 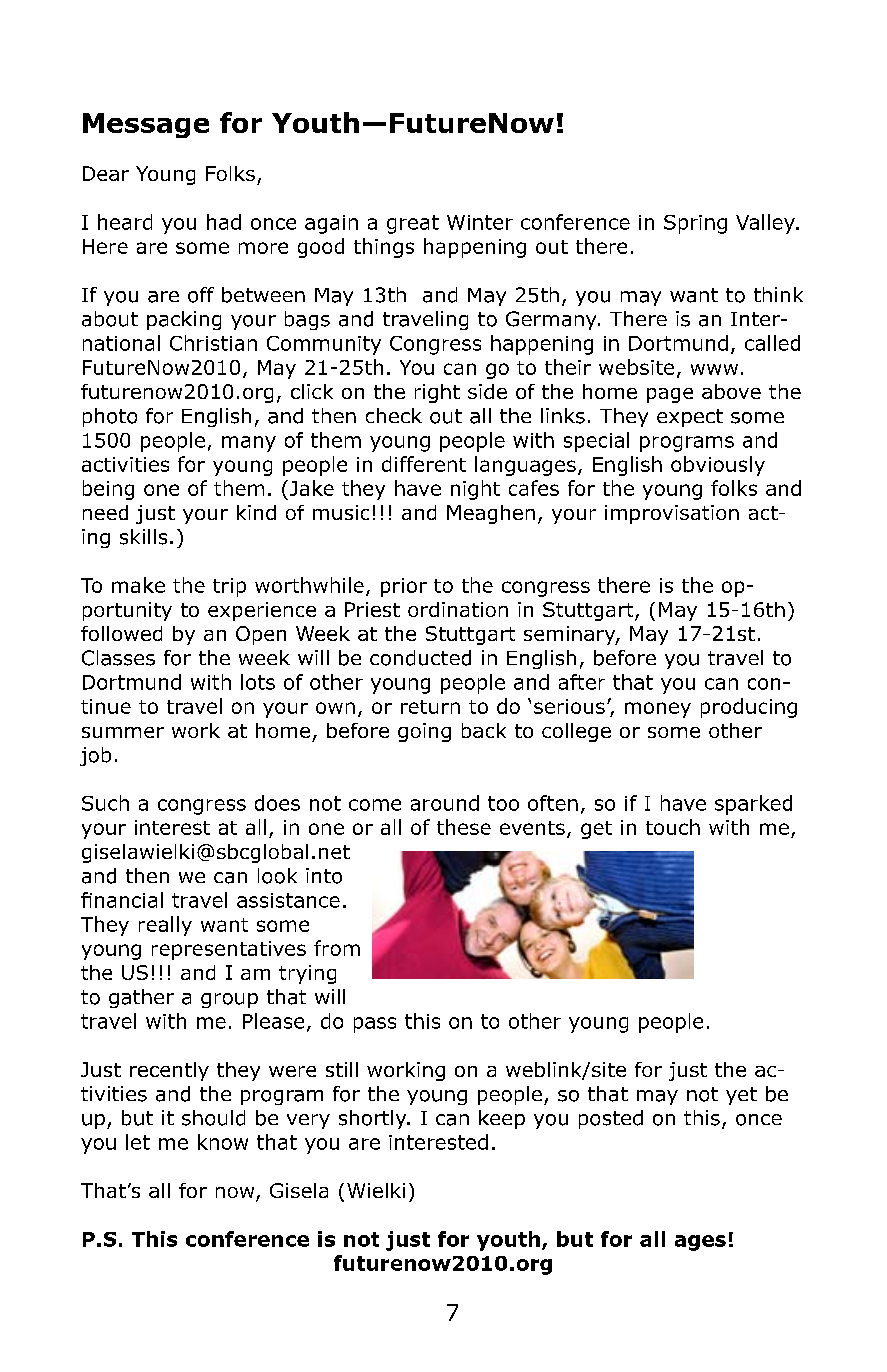 What do you see at coordinates (420, 658) in the document?
I see `conducted` at bounding box center [420, 658].
